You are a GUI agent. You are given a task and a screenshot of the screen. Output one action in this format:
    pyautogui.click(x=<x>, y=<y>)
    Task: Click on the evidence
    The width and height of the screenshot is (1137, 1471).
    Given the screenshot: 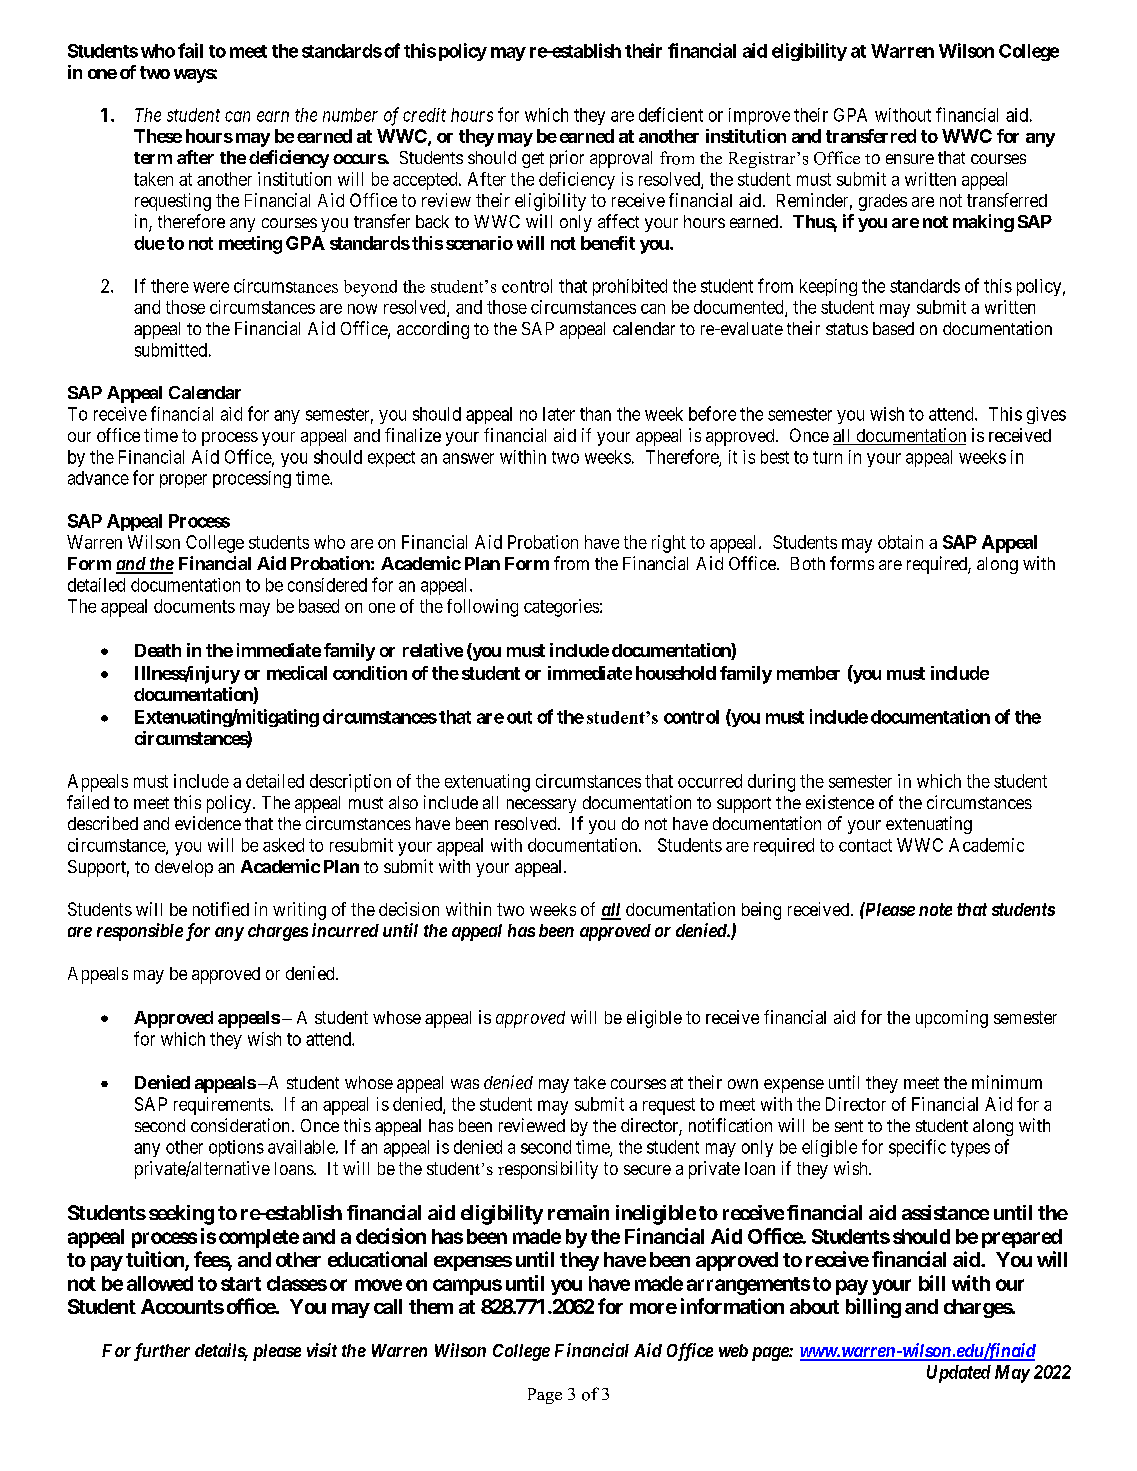 What is the action you would take?
    pyautogui.click(x=208, y=823)
